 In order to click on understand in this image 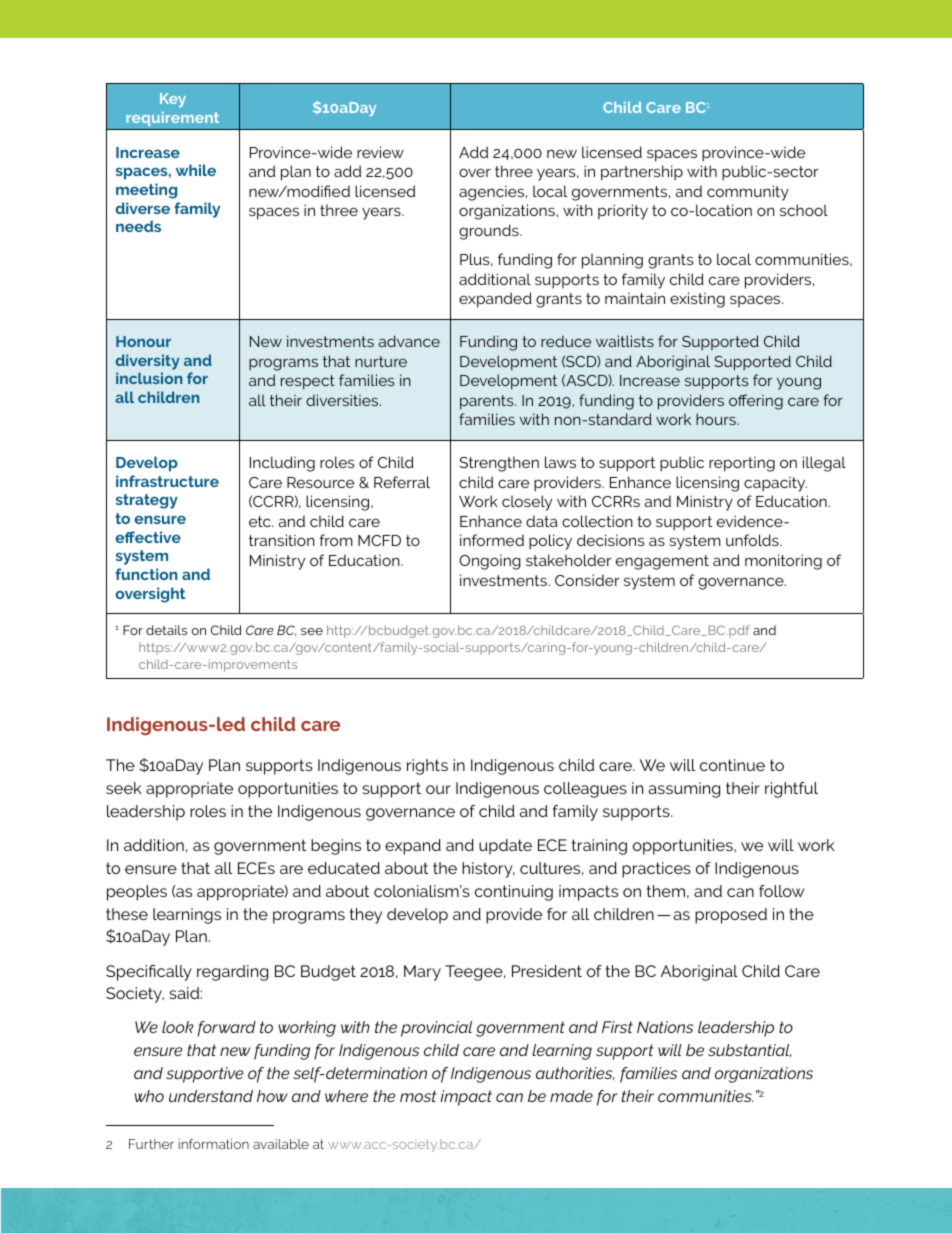, I will do `click(211, 1096)`.
